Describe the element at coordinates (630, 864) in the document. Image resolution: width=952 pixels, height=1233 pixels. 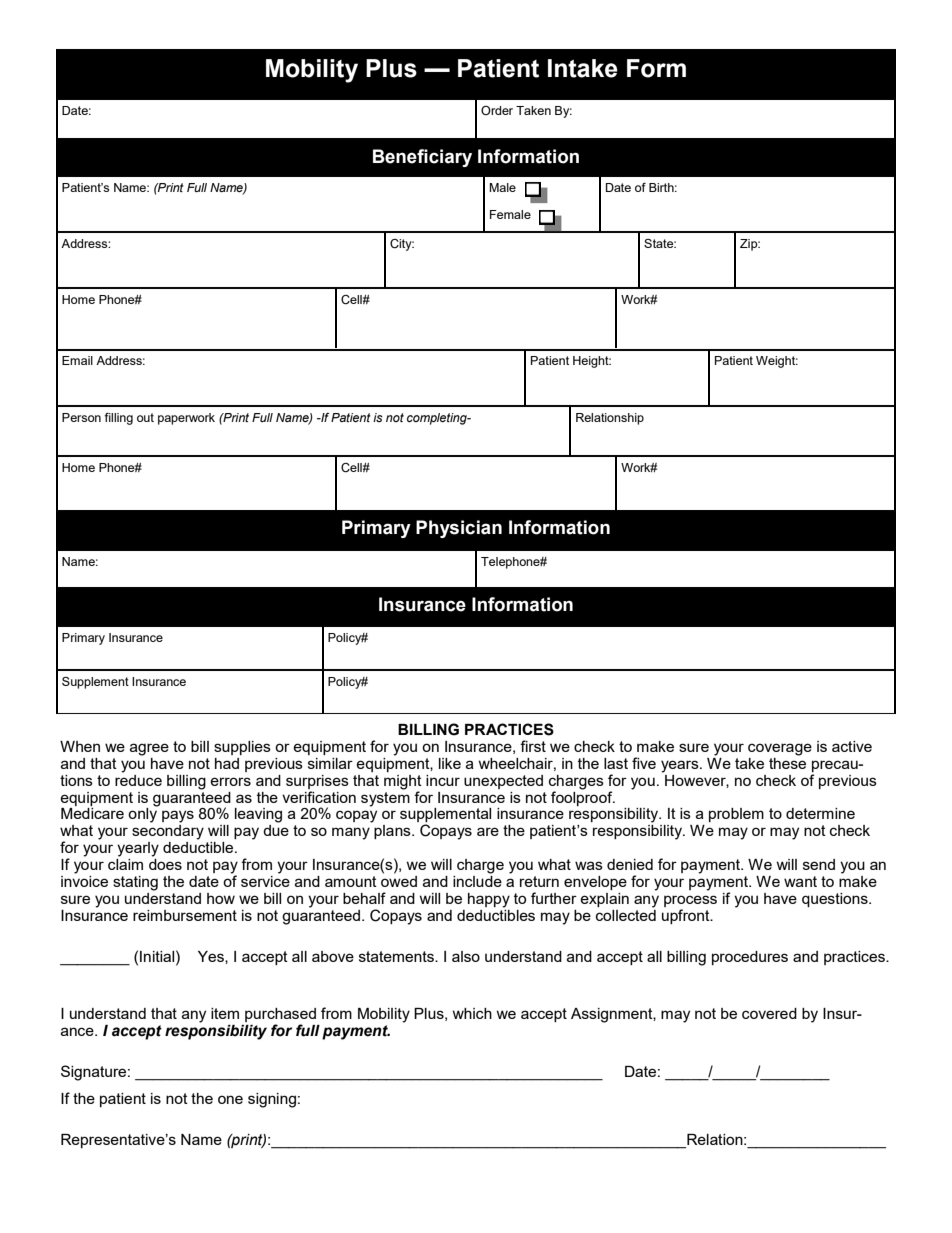
I see `denied` at that location.
